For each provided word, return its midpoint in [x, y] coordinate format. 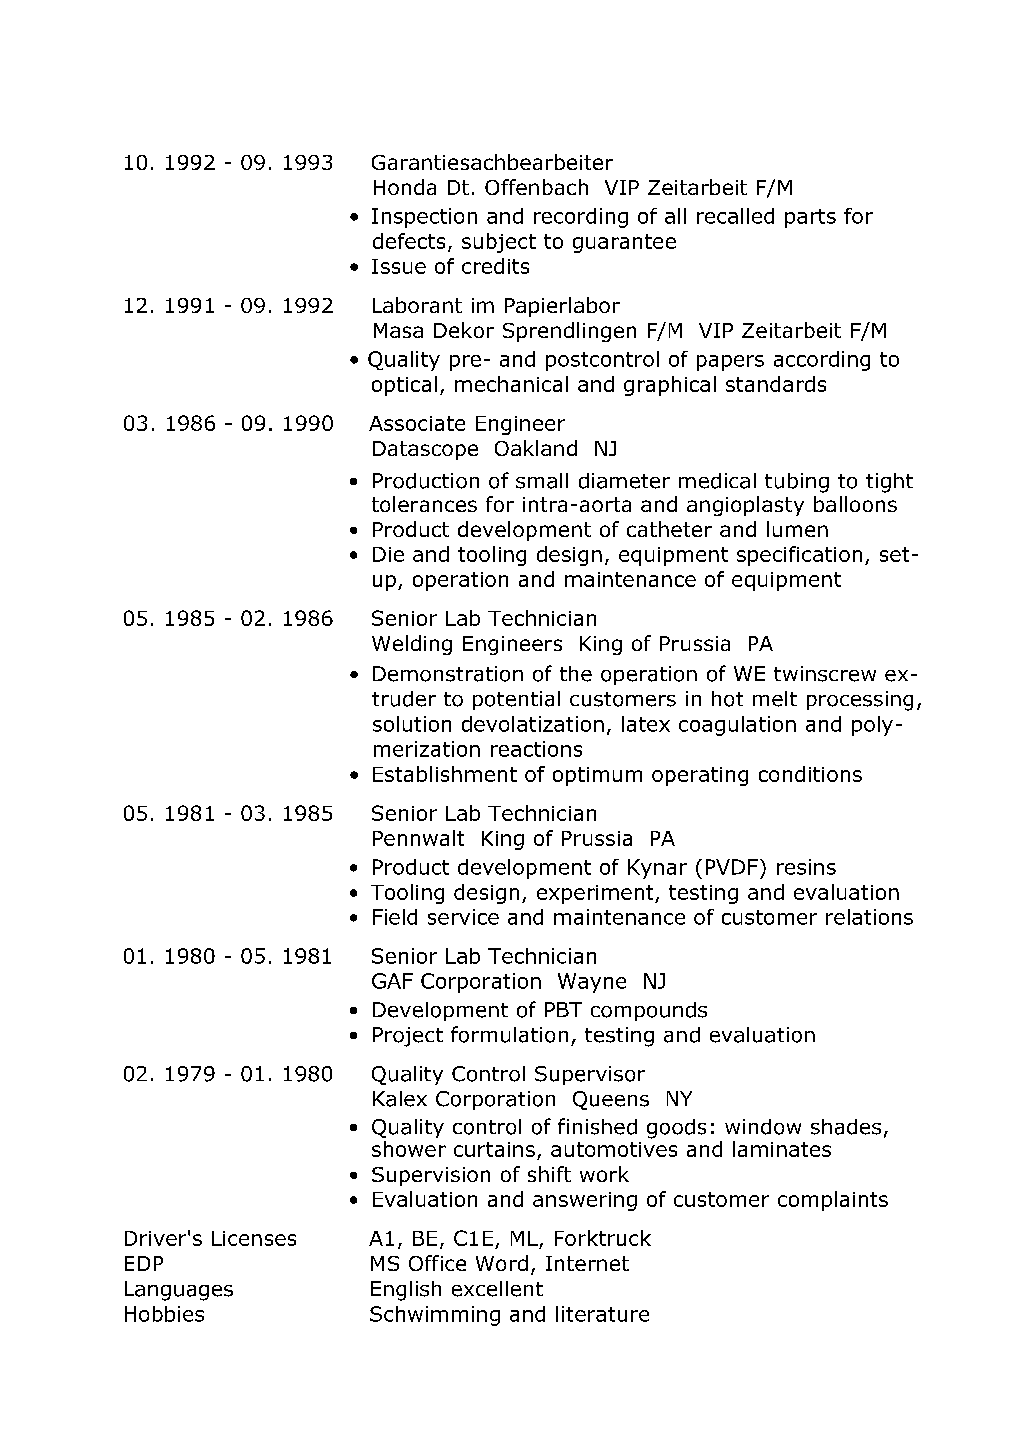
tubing [797, 483]
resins [806, 867]
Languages [179, 1291]
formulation [509, 1034]
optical [404, 386]
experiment [596, 894]
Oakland [536, 448]
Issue [399, 266]
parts [810, 218]
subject [499, 243]
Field [395, 917]
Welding [412, 645]
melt [775, 699]
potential [516, 700]
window [763, 1127]
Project [408, 1037]
